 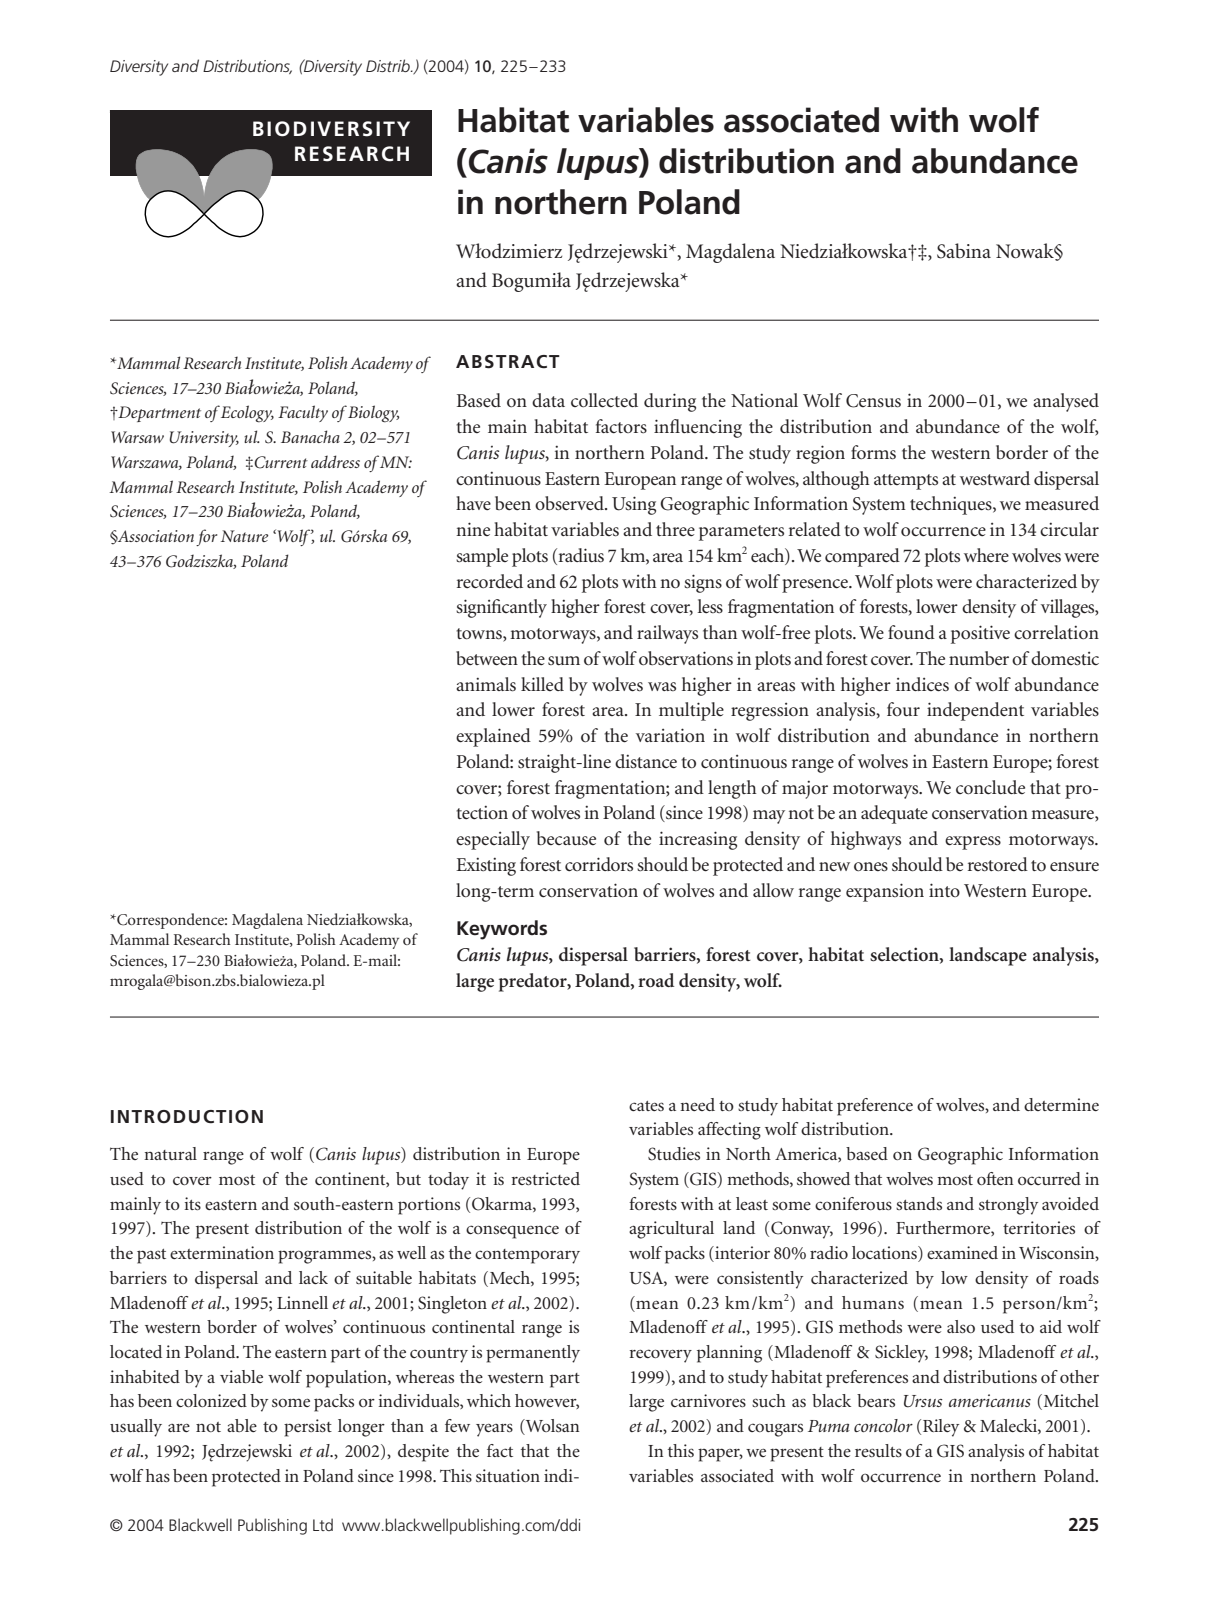 I want to click on Riley, so click(x=941, y=1428).
